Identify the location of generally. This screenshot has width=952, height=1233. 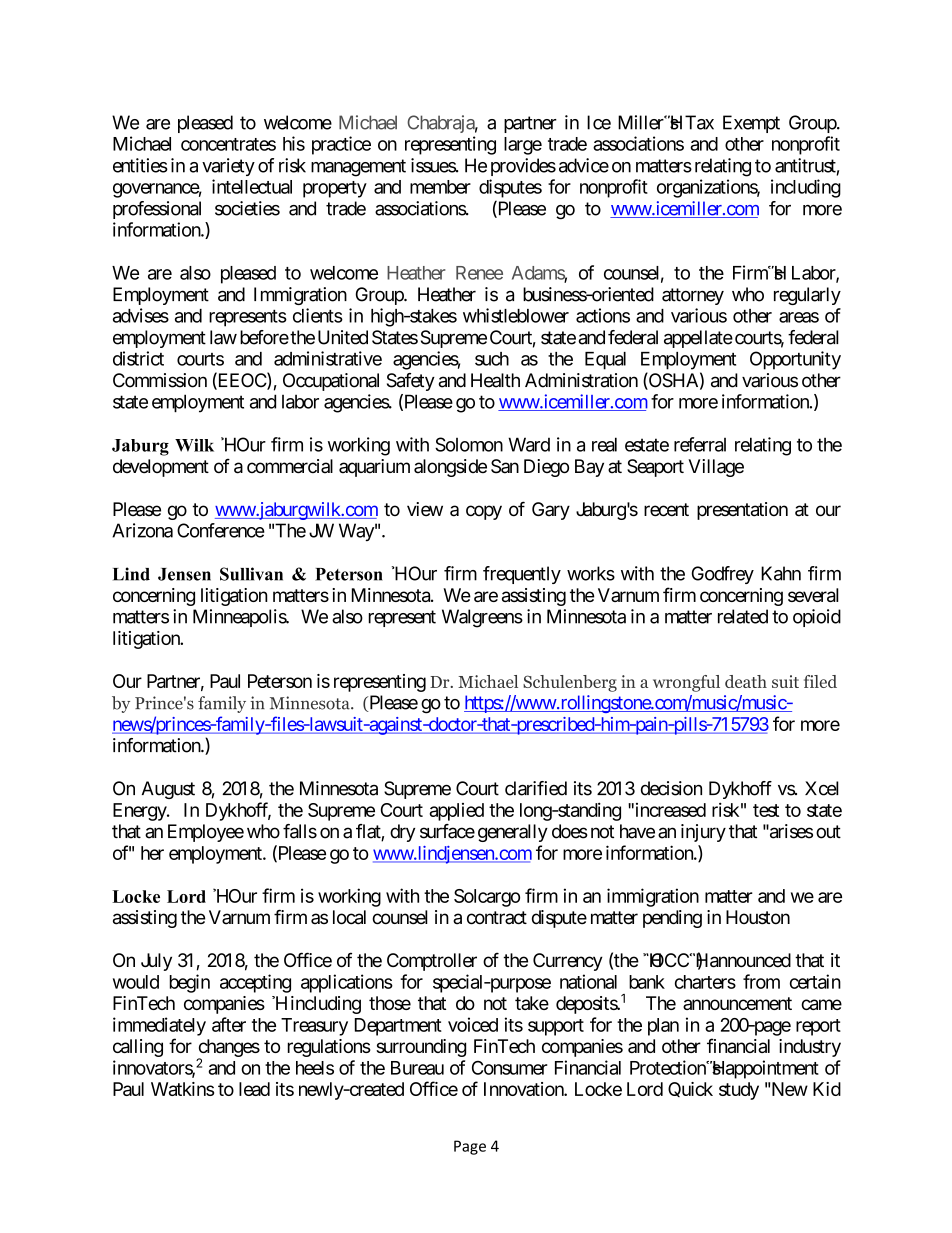
(513, 833).
